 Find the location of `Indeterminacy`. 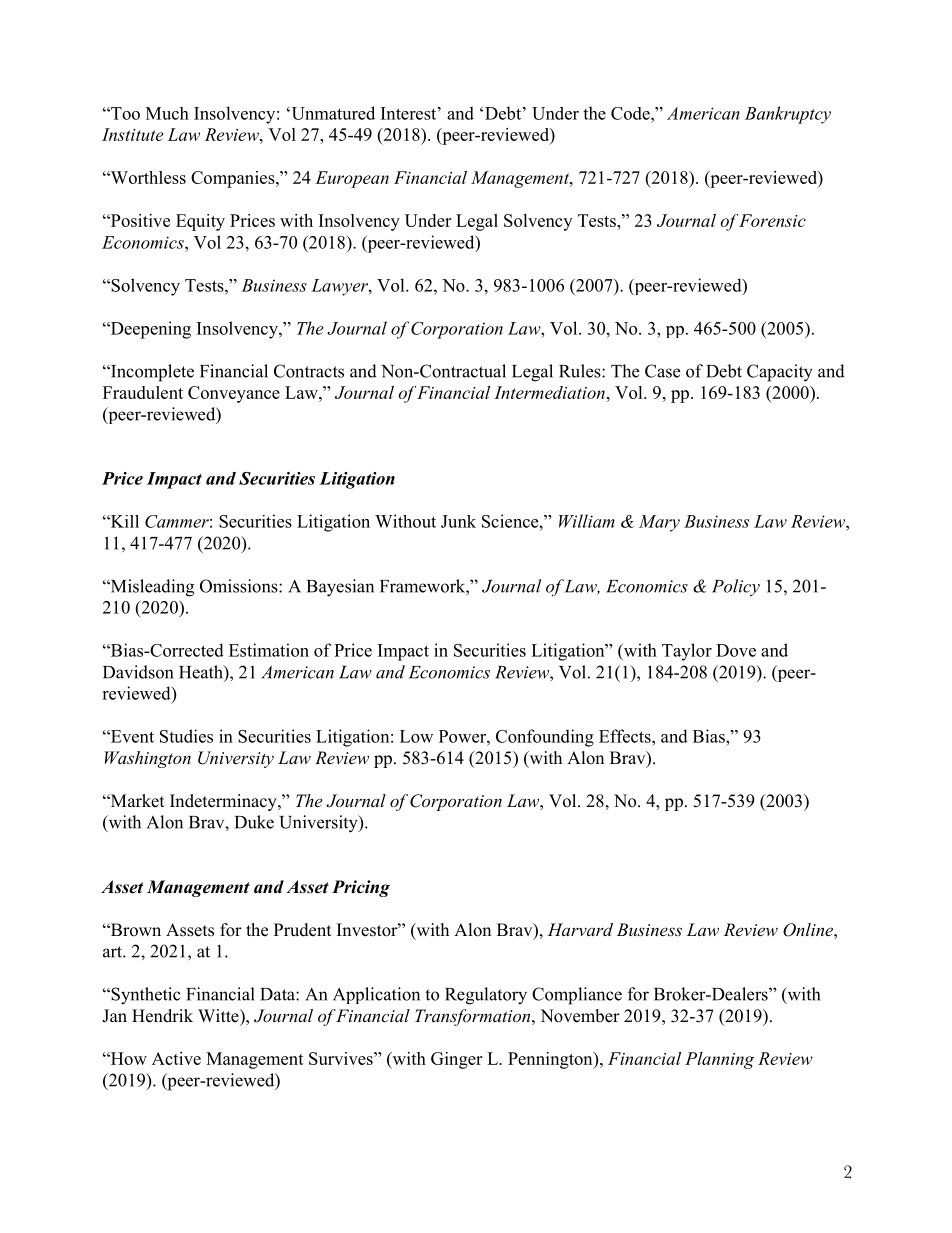

Indeterminacy is located at coordinates (224, 802).
